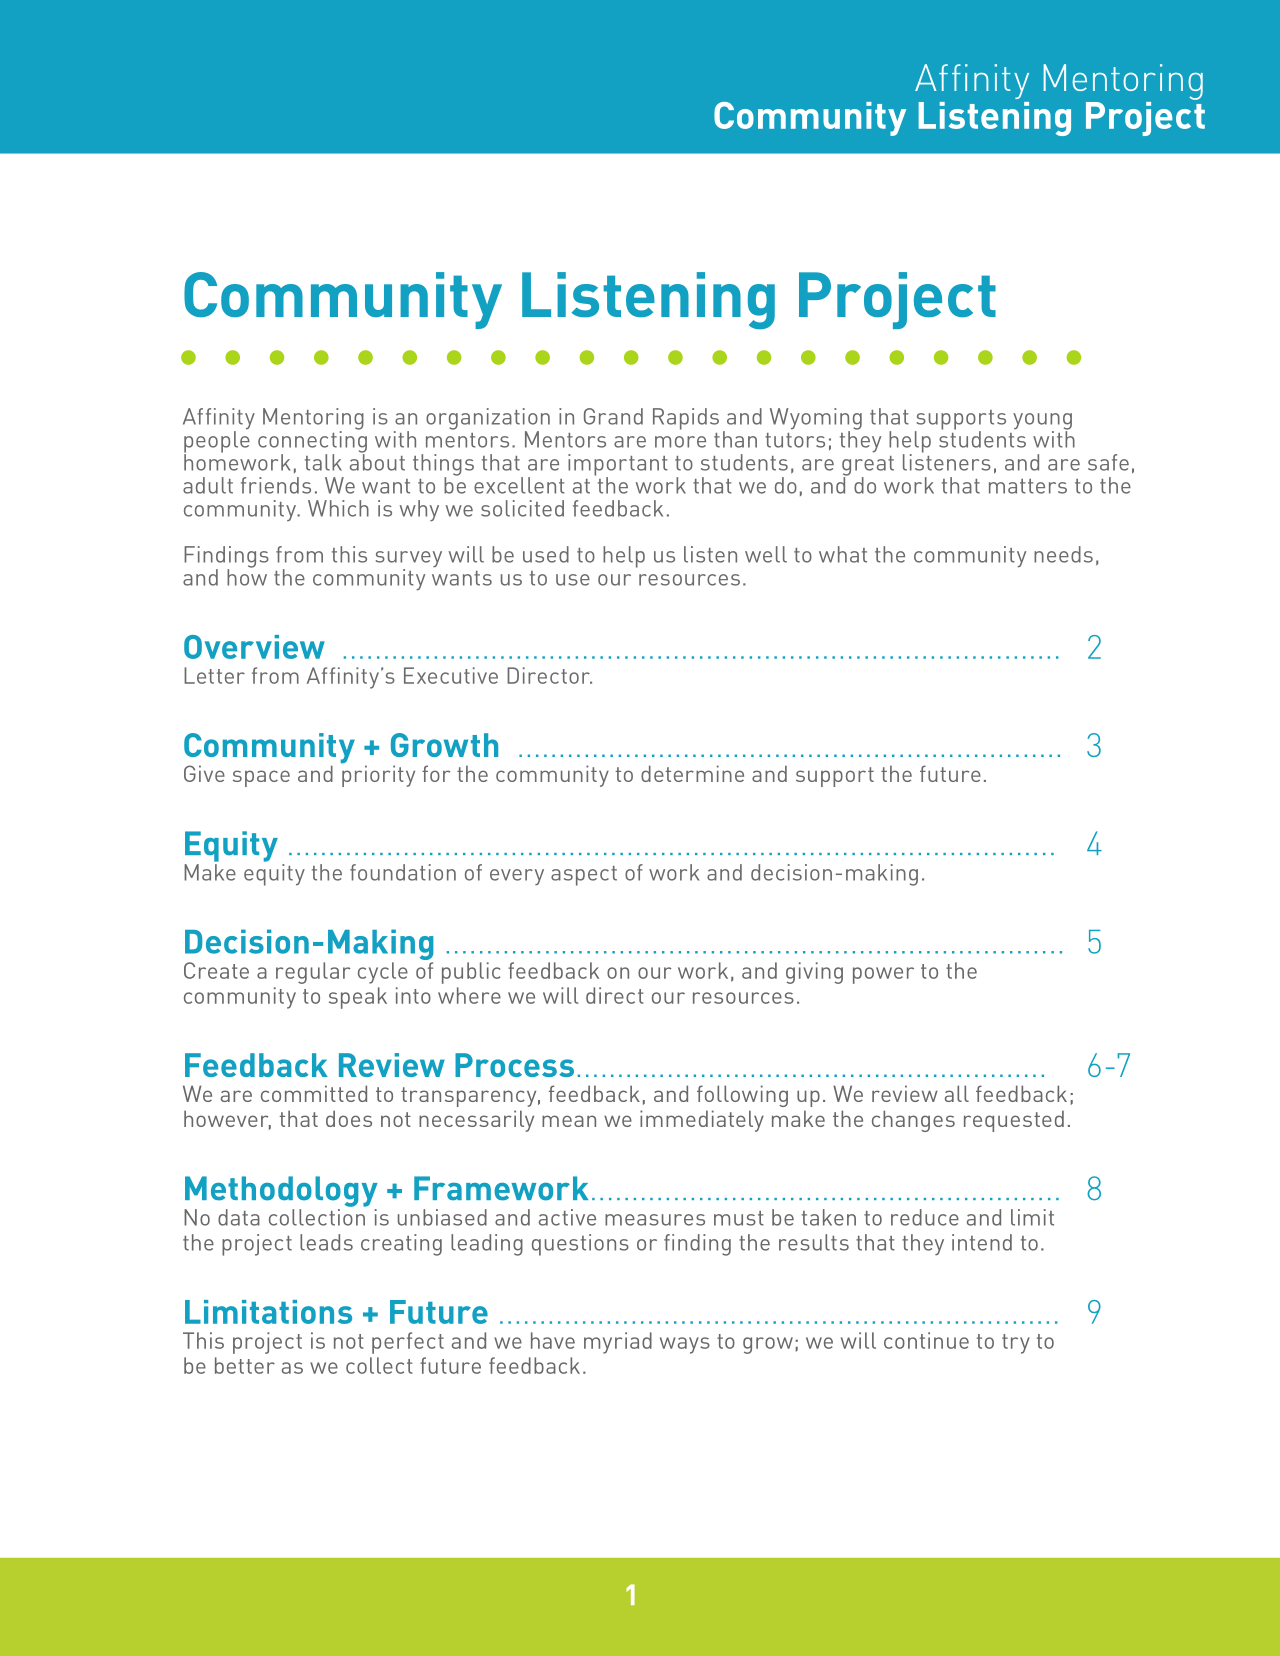 This screenshot has height=1656, width=1280. What do you see at coordinates (1042, 422) in the screenshot?
I see `young` at bounding box center [1042, 422].
